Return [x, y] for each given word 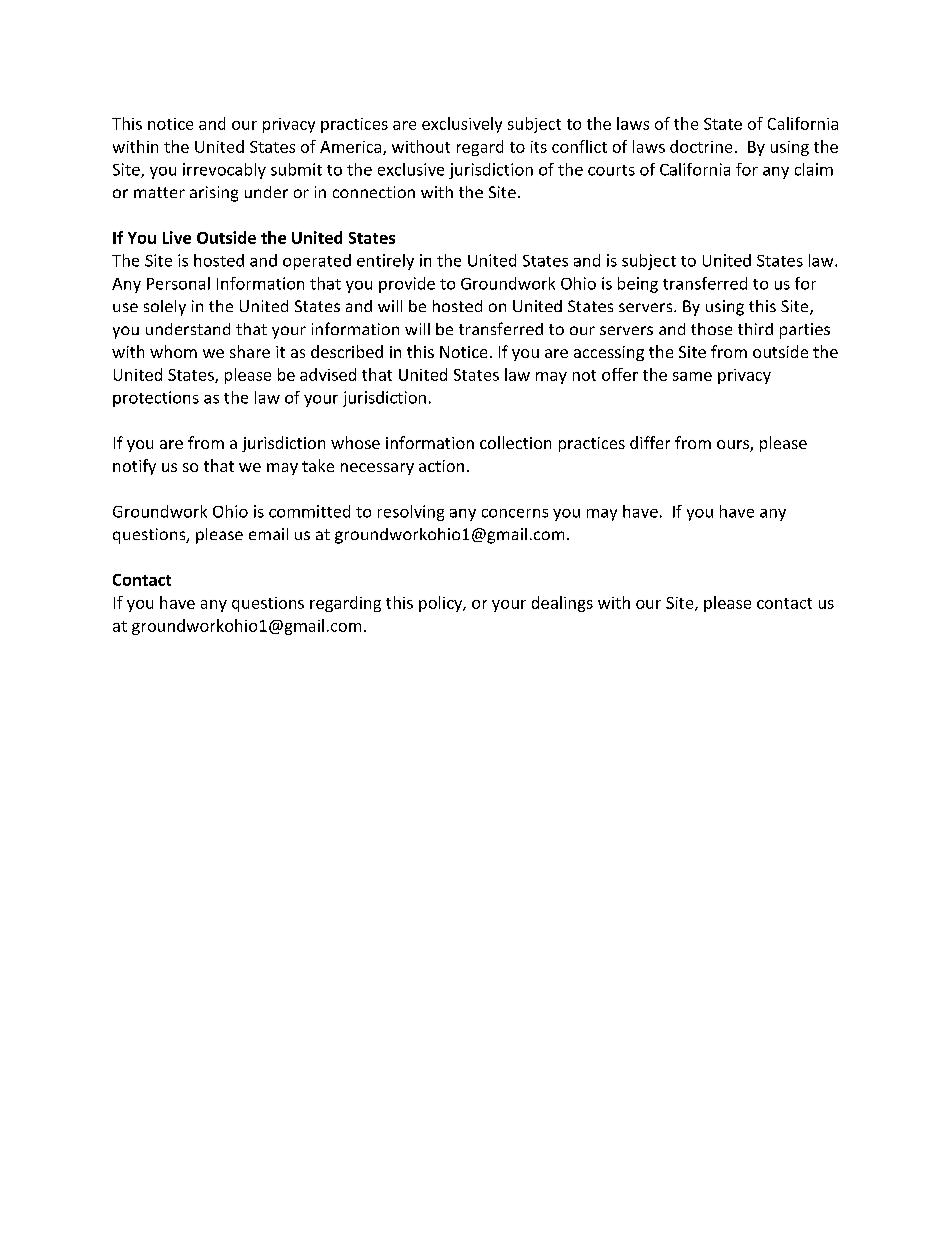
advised [328, 374]
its [539, 147]
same [692, 376]
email [268, 534]
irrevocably [224, 171]
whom [173, 351]
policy [442, 604]
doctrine [701, 146]
